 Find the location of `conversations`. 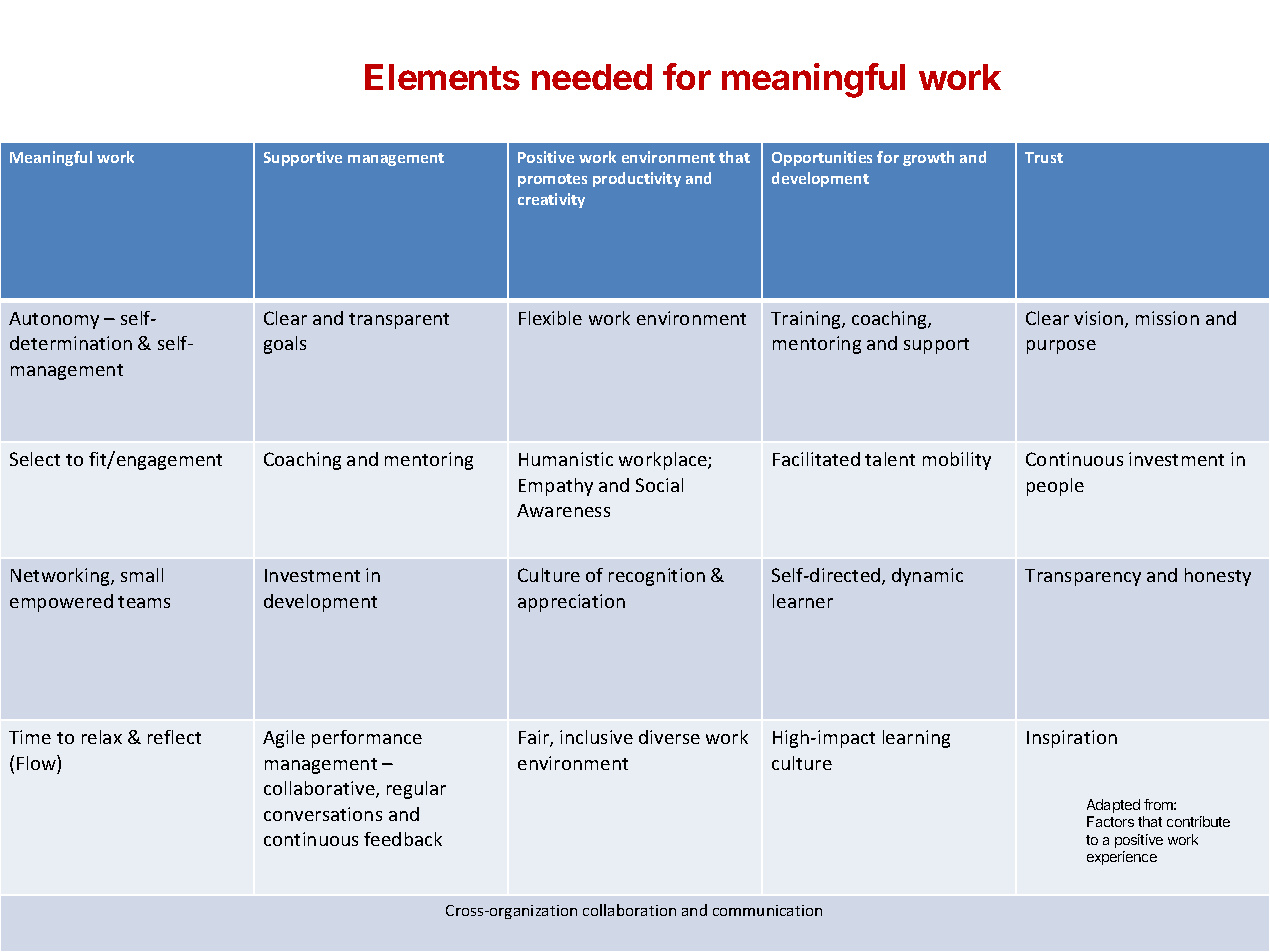

conversations is located at coordinates (323, 814).
